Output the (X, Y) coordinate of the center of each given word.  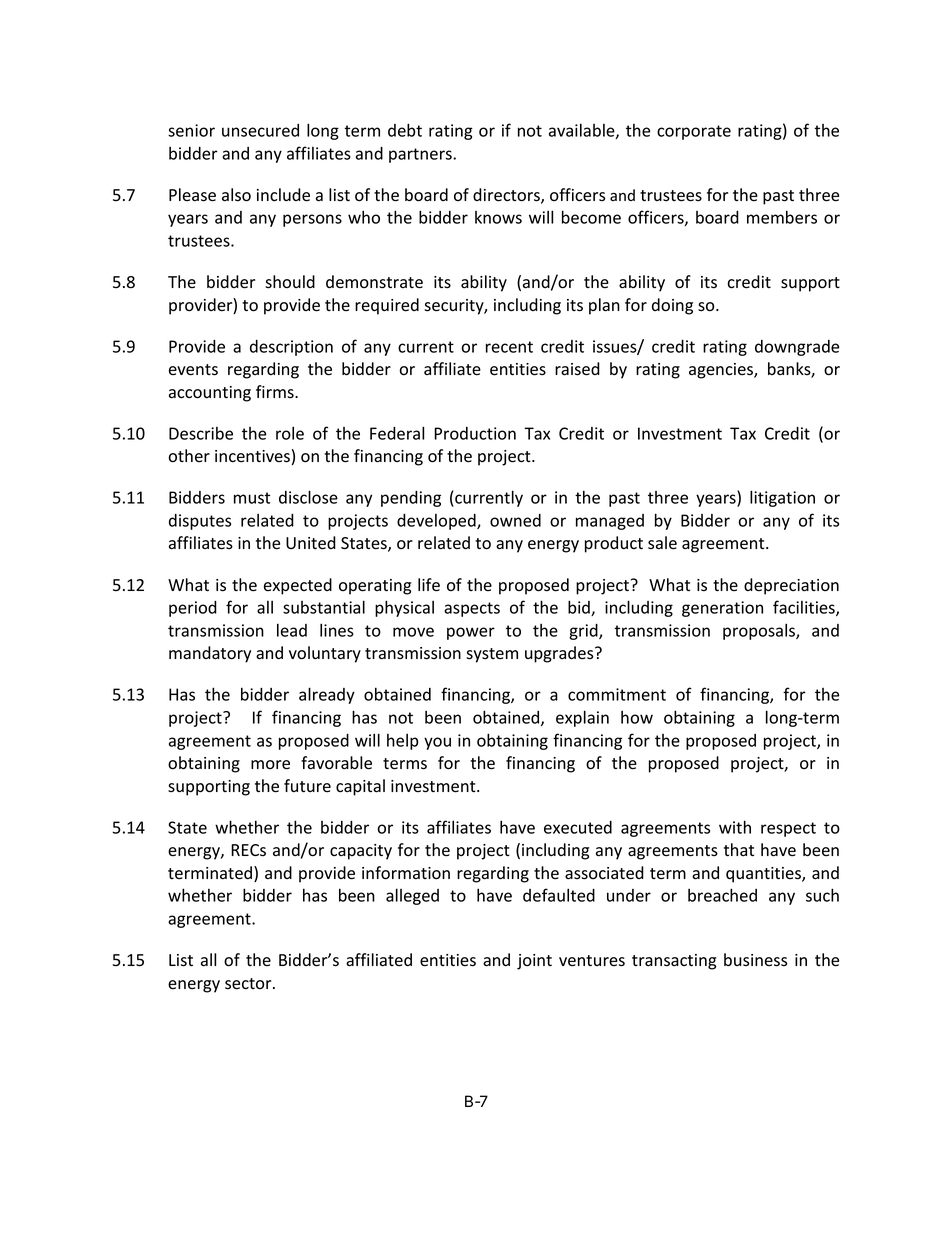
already (327, 695)
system (492, 655)
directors (507, 196)
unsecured (260, 130)
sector (249, 984)
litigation (782, 498)
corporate (694, 132)
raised (577, 369)
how (637, 717)
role (290, 433)
